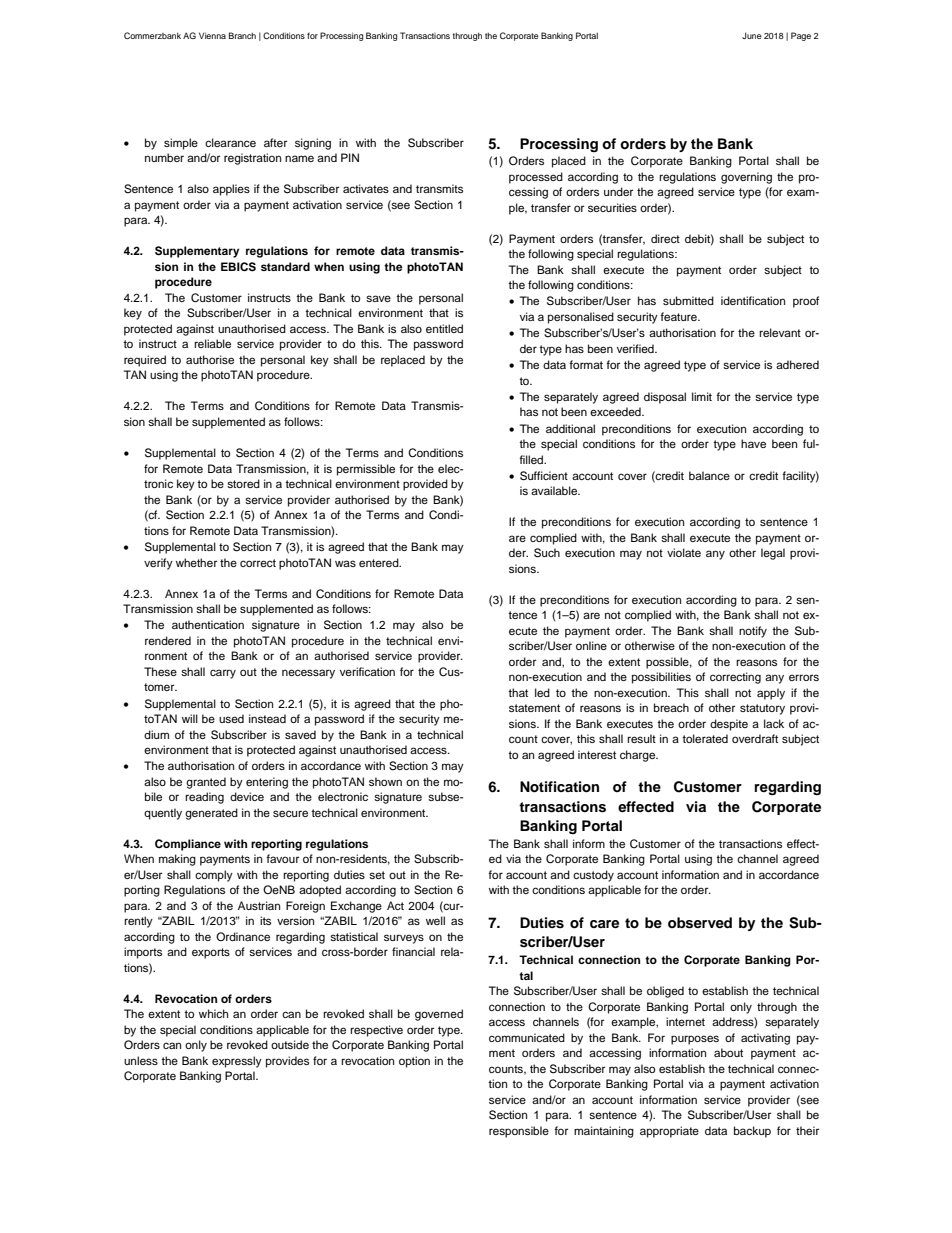  Describe the element at coordinates (752, 1132) in the document. I see `backup` at that location.
